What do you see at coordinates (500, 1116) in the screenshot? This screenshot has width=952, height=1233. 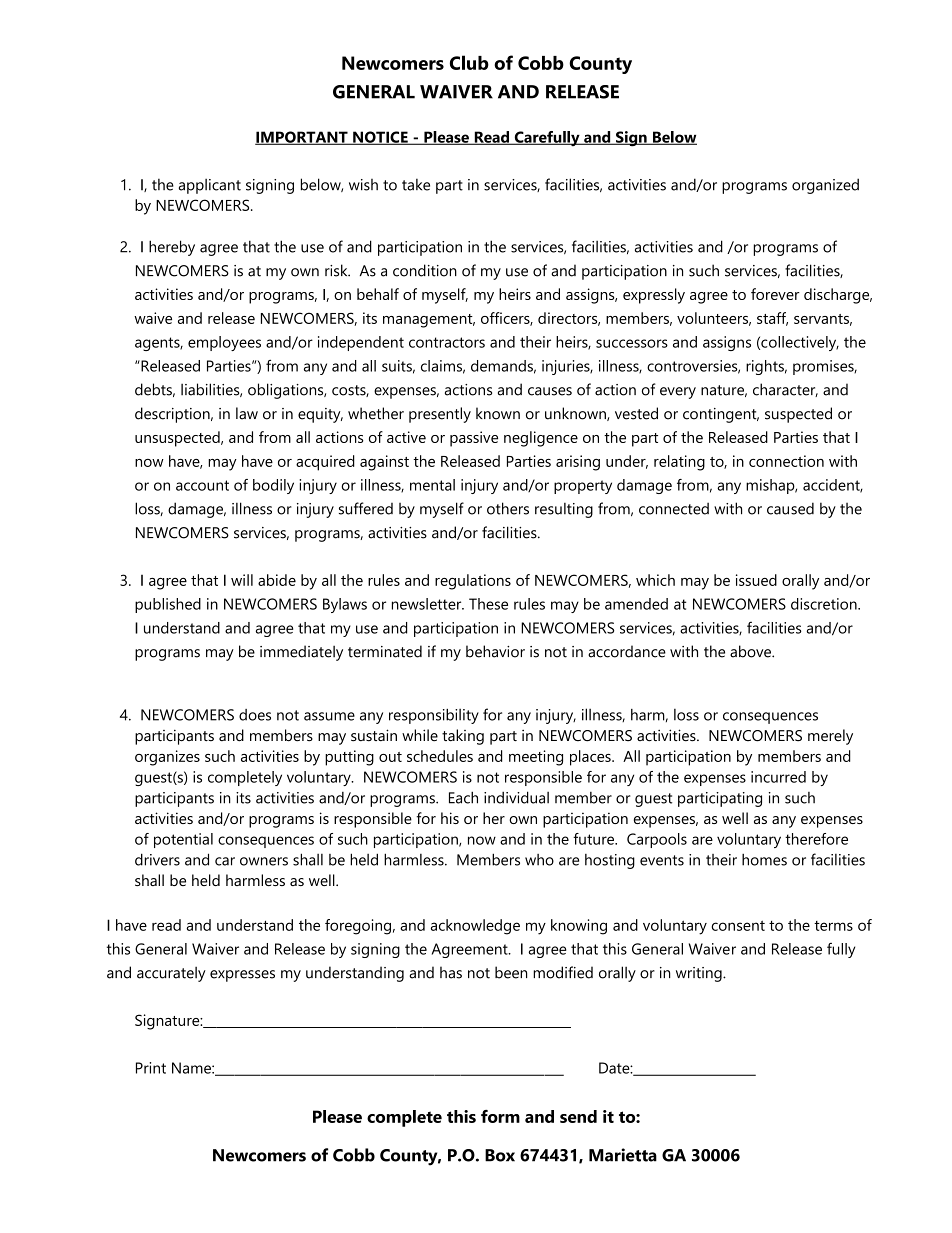 I see `form` at bounding box center [500, 1116].
